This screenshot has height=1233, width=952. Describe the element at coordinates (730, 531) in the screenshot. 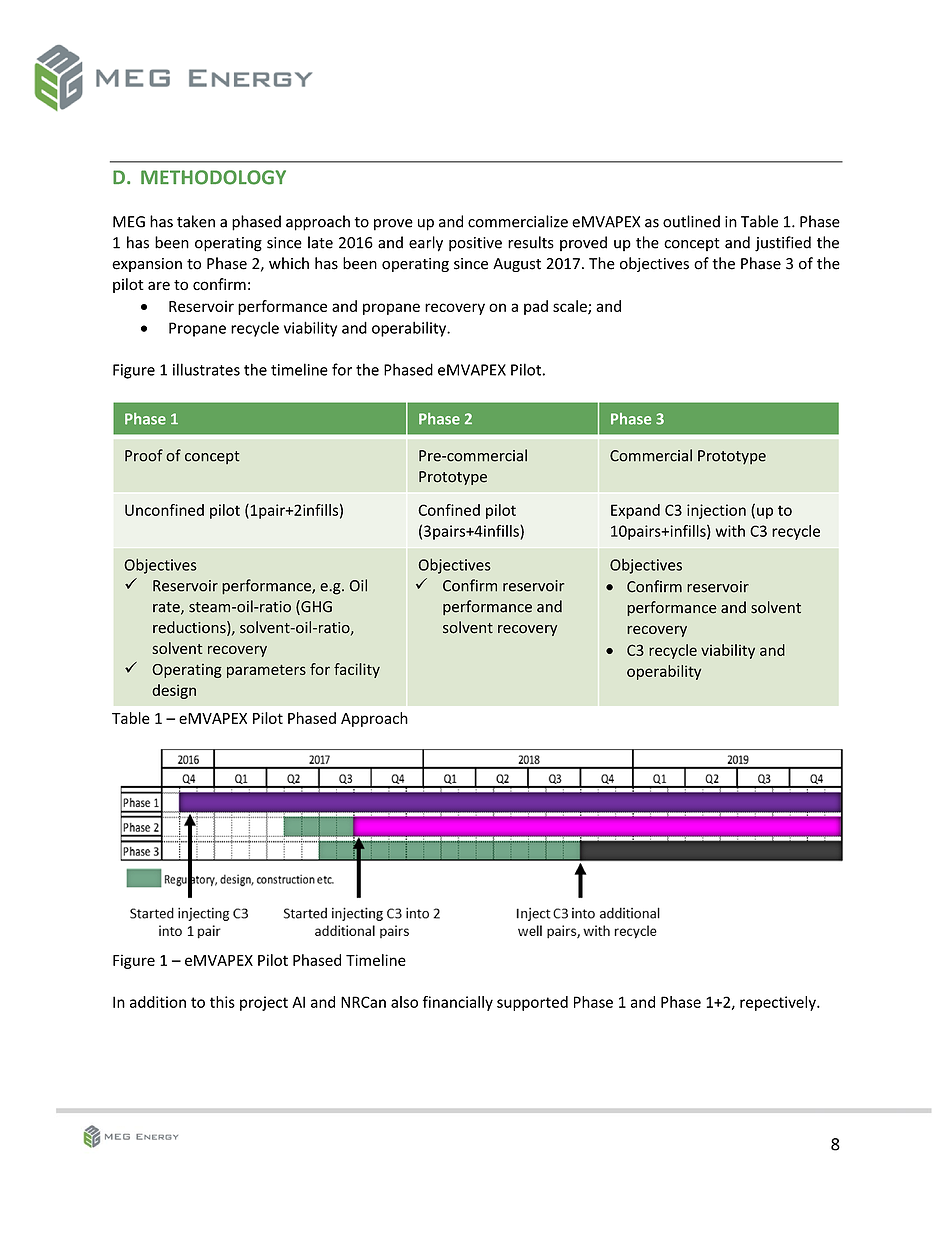

I see `with` at that location.
